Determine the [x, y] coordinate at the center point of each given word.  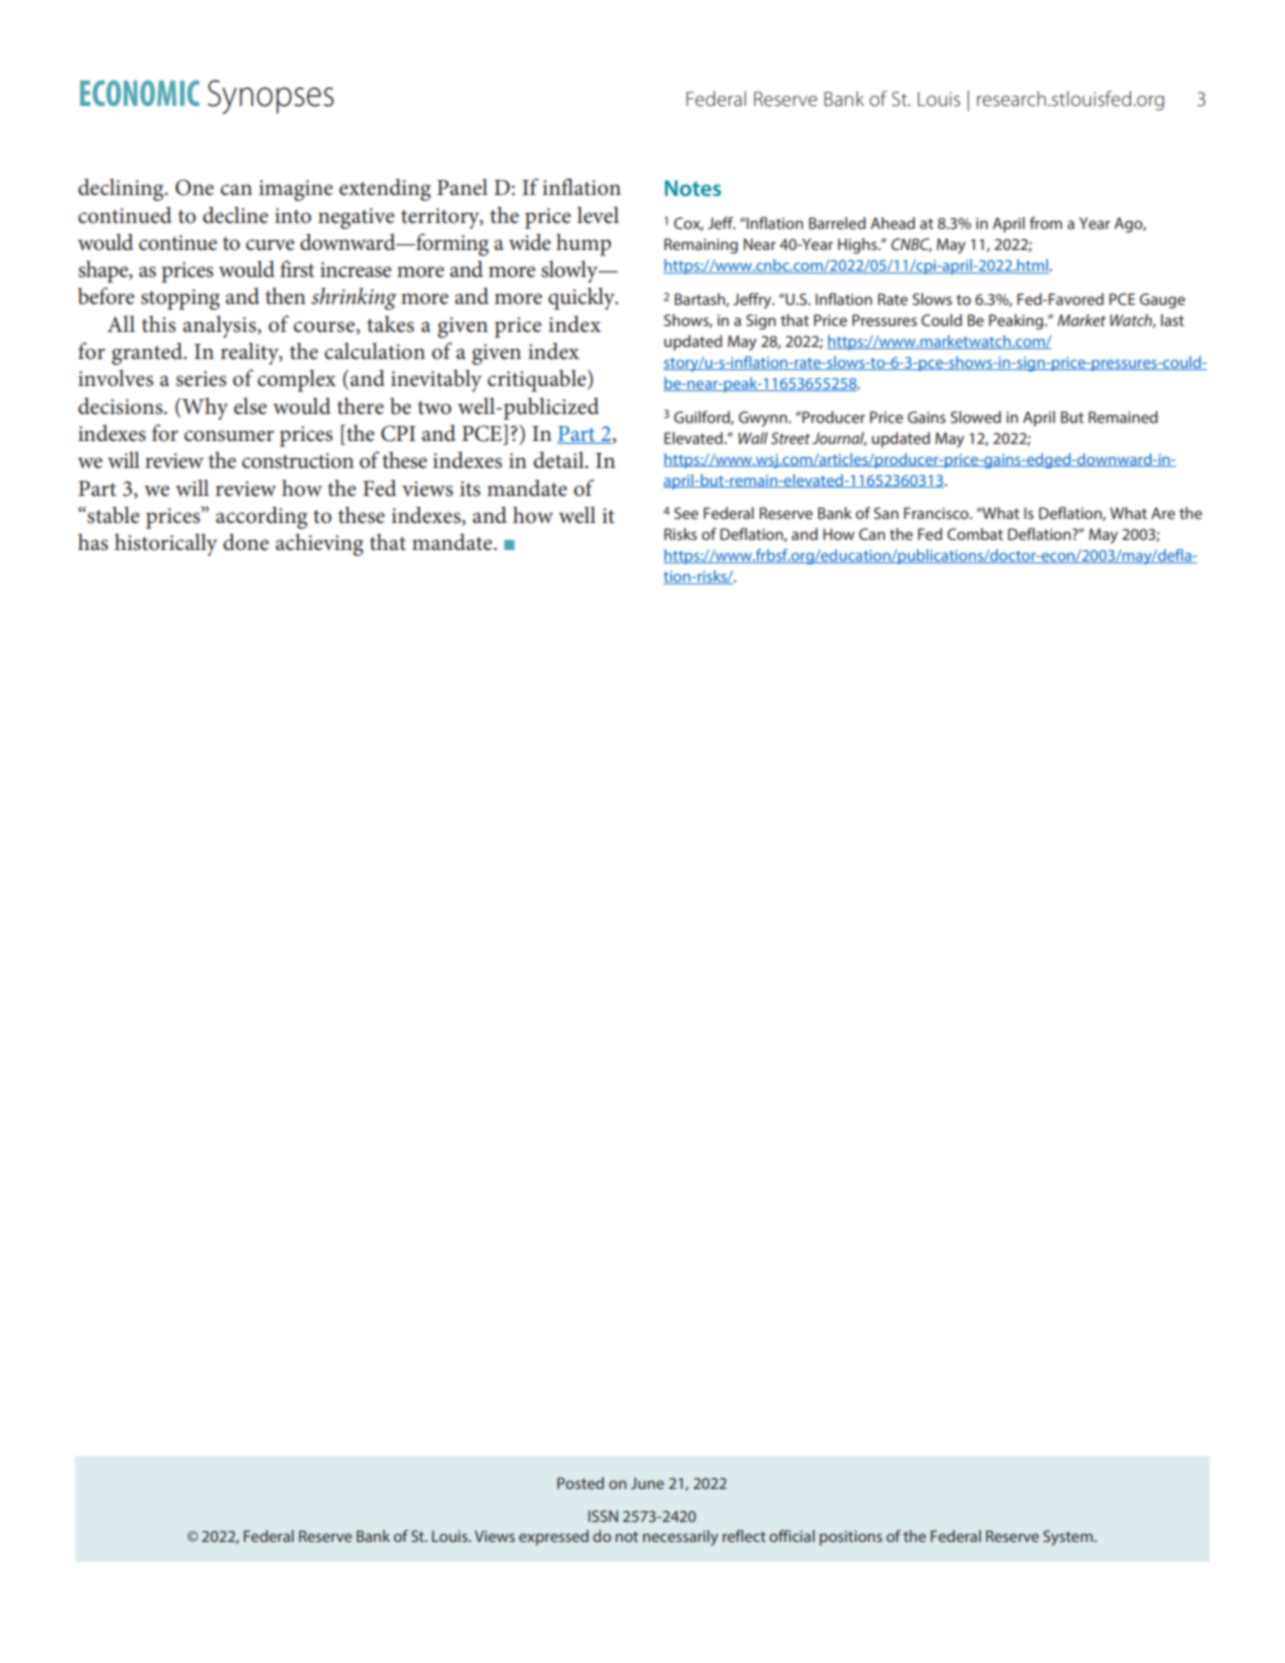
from [1046, 223]
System [1069, 1538]
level [598, 215]
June [647, 1483]
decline [235, 215]
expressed [554, 1538]
